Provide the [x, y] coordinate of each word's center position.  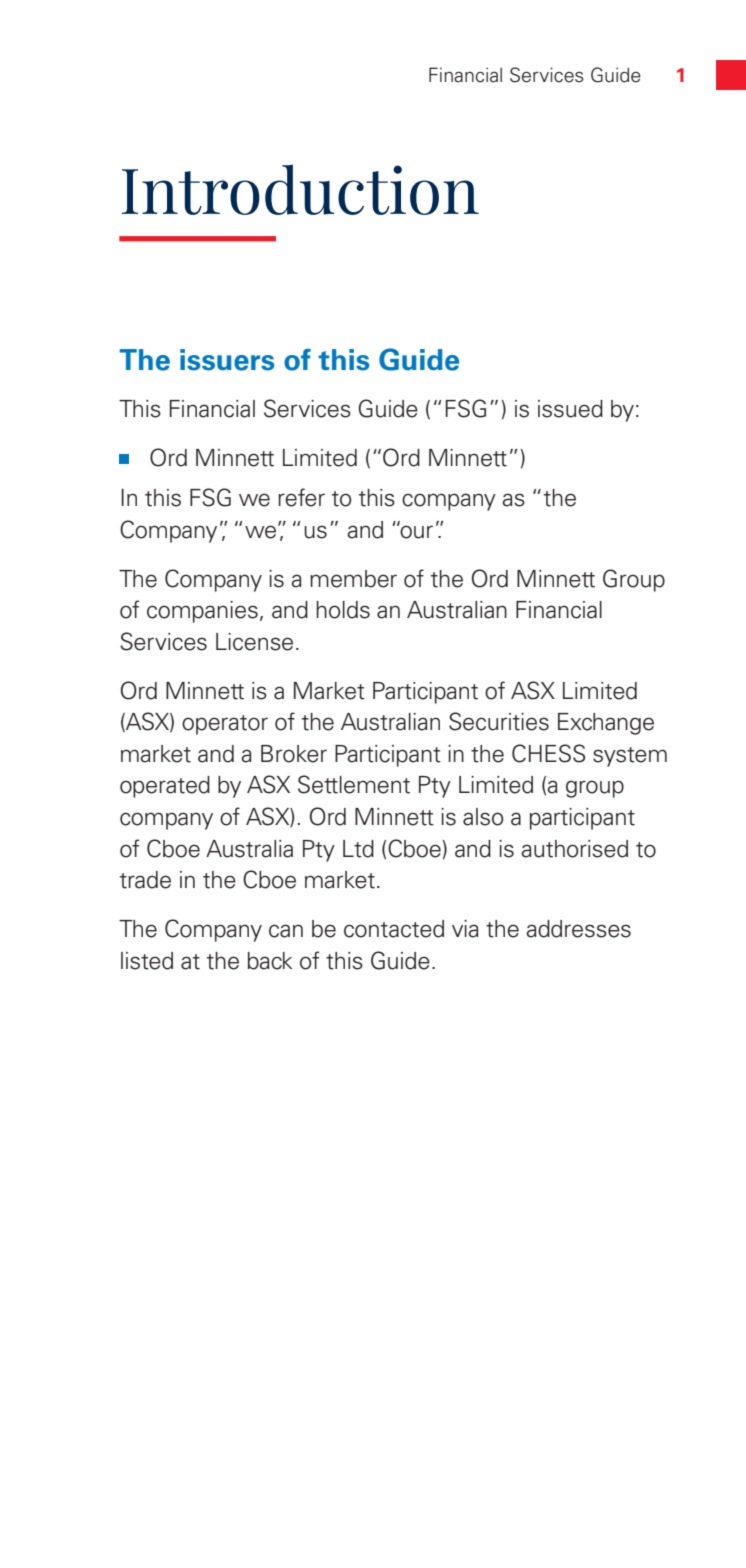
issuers [227, 360]
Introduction [300, 189]
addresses [578, 929]
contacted [394, 929]
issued [570, 409]
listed [147, 961]
